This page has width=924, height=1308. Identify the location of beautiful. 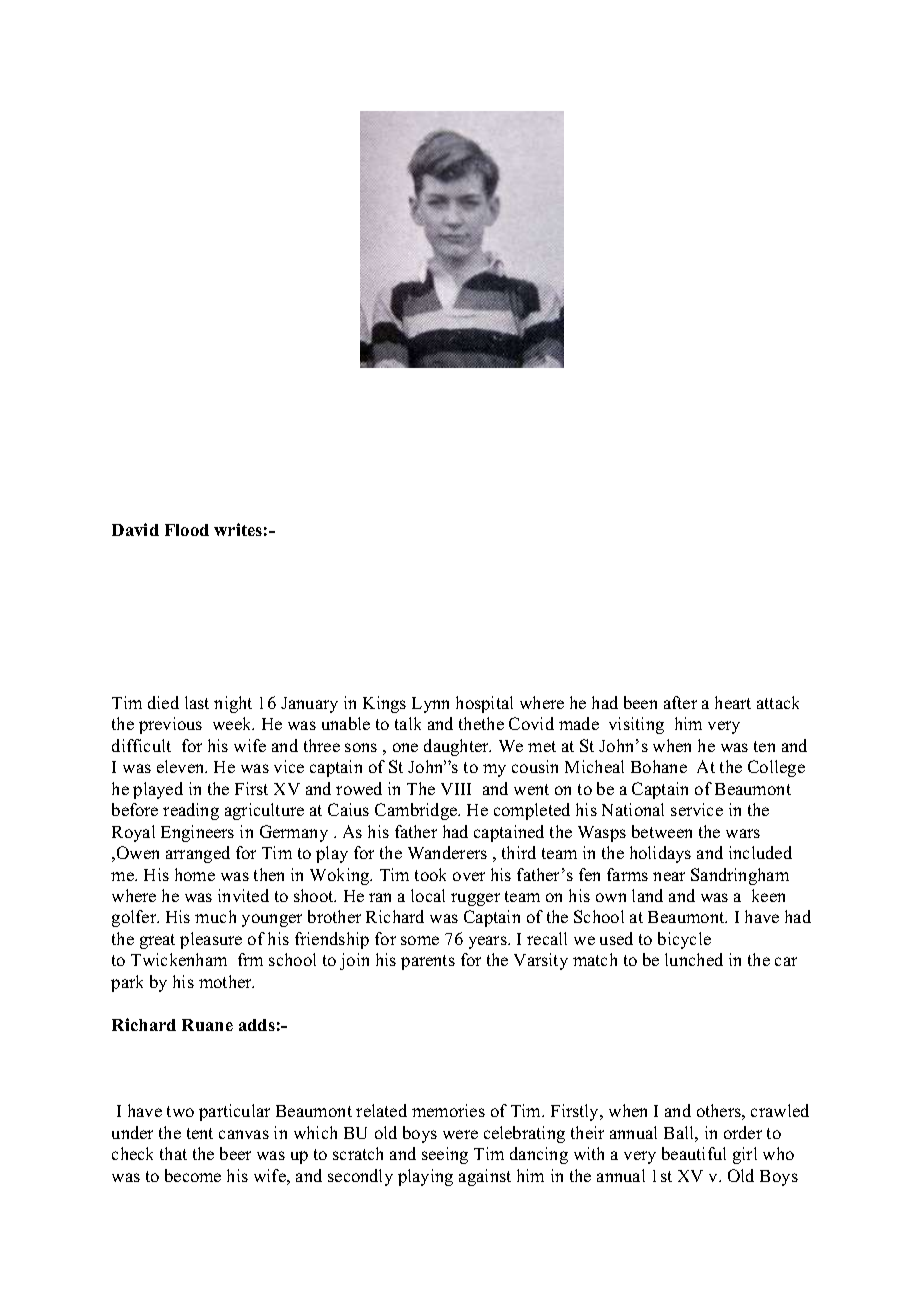
(694, 1153).
